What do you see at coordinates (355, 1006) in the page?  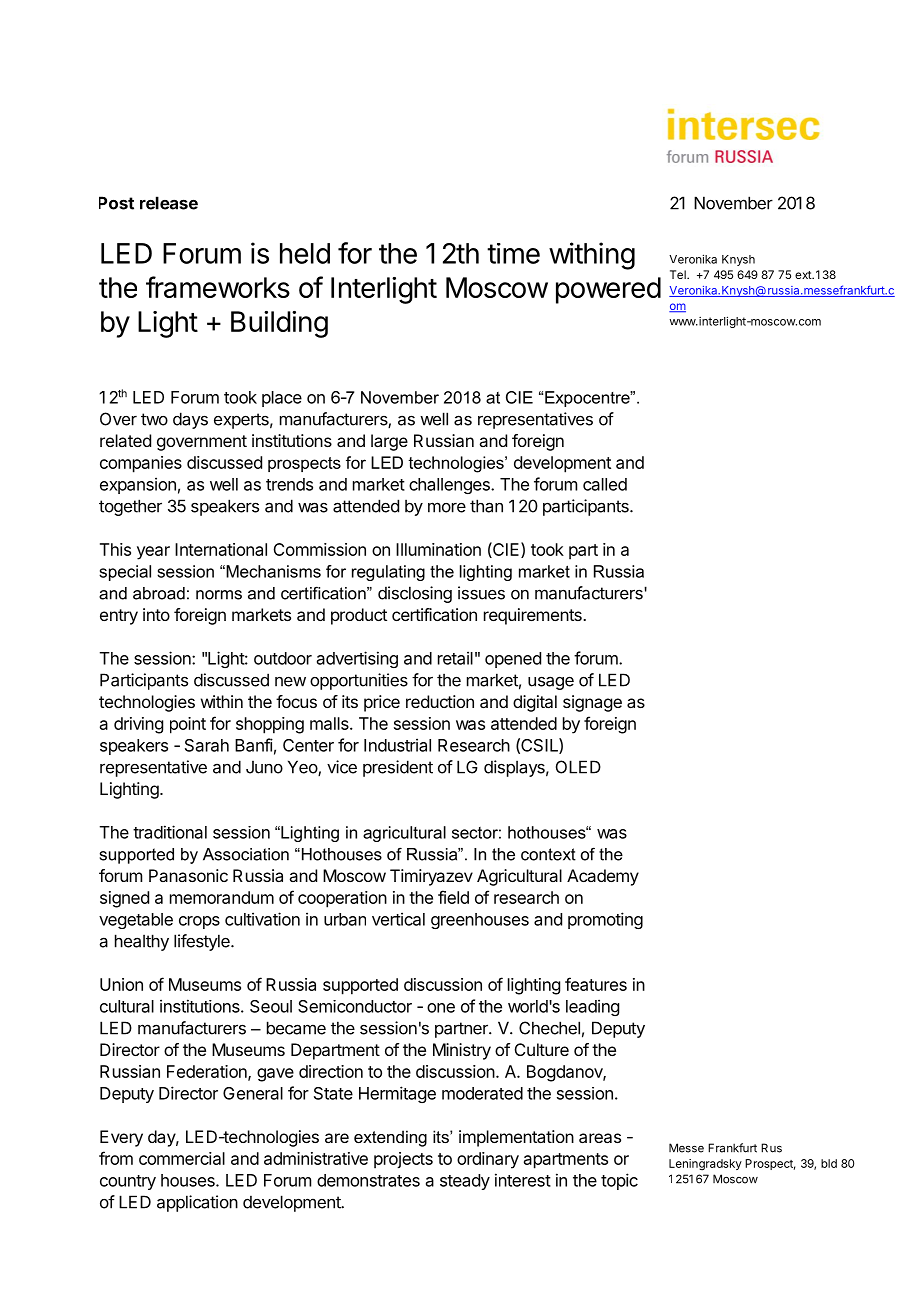 I see `Semiconductor` at bounding box center [355, 1006].
